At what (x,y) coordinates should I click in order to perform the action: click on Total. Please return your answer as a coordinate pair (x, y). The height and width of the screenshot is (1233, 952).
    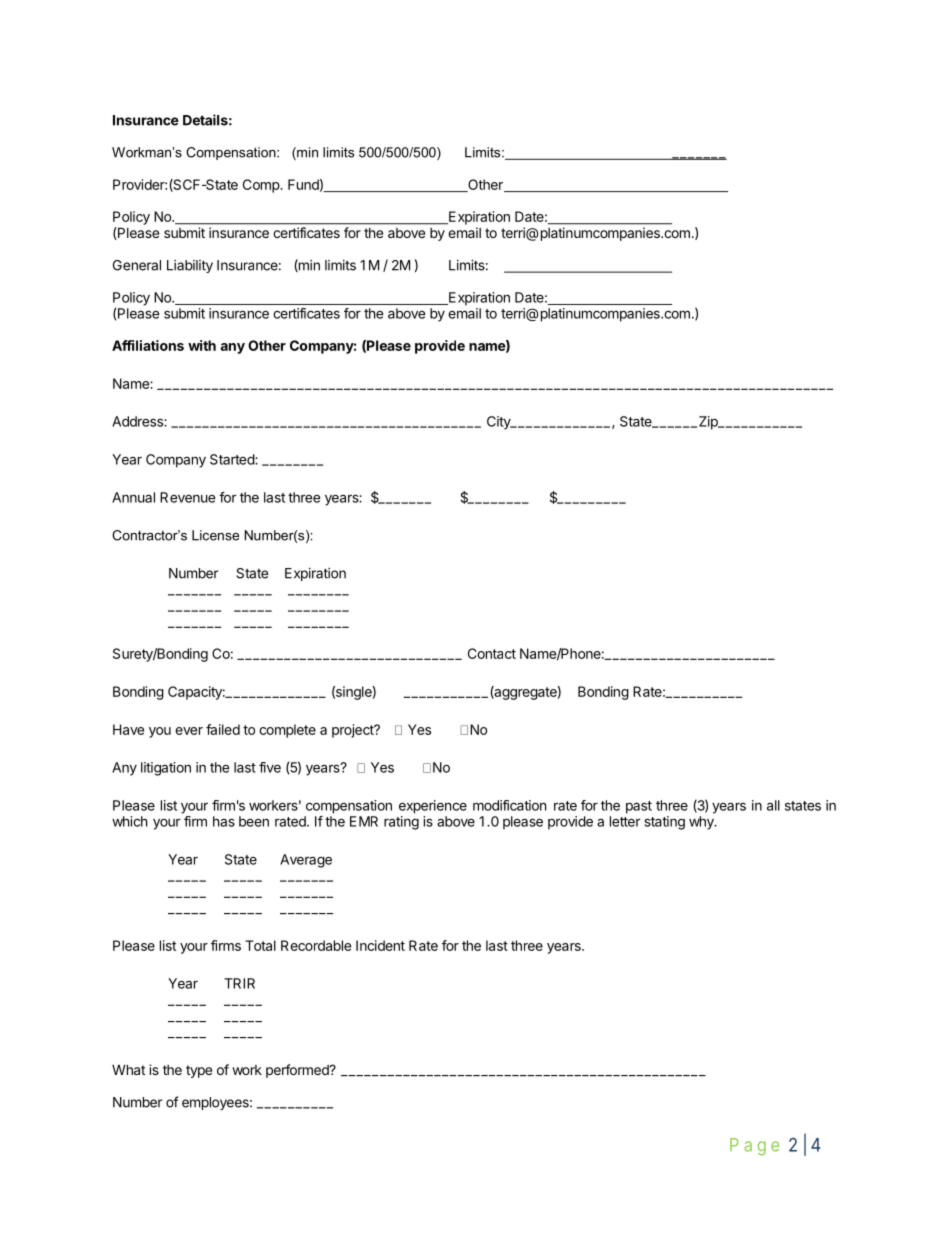
    Looking at the image, I should click on (260, 945).
